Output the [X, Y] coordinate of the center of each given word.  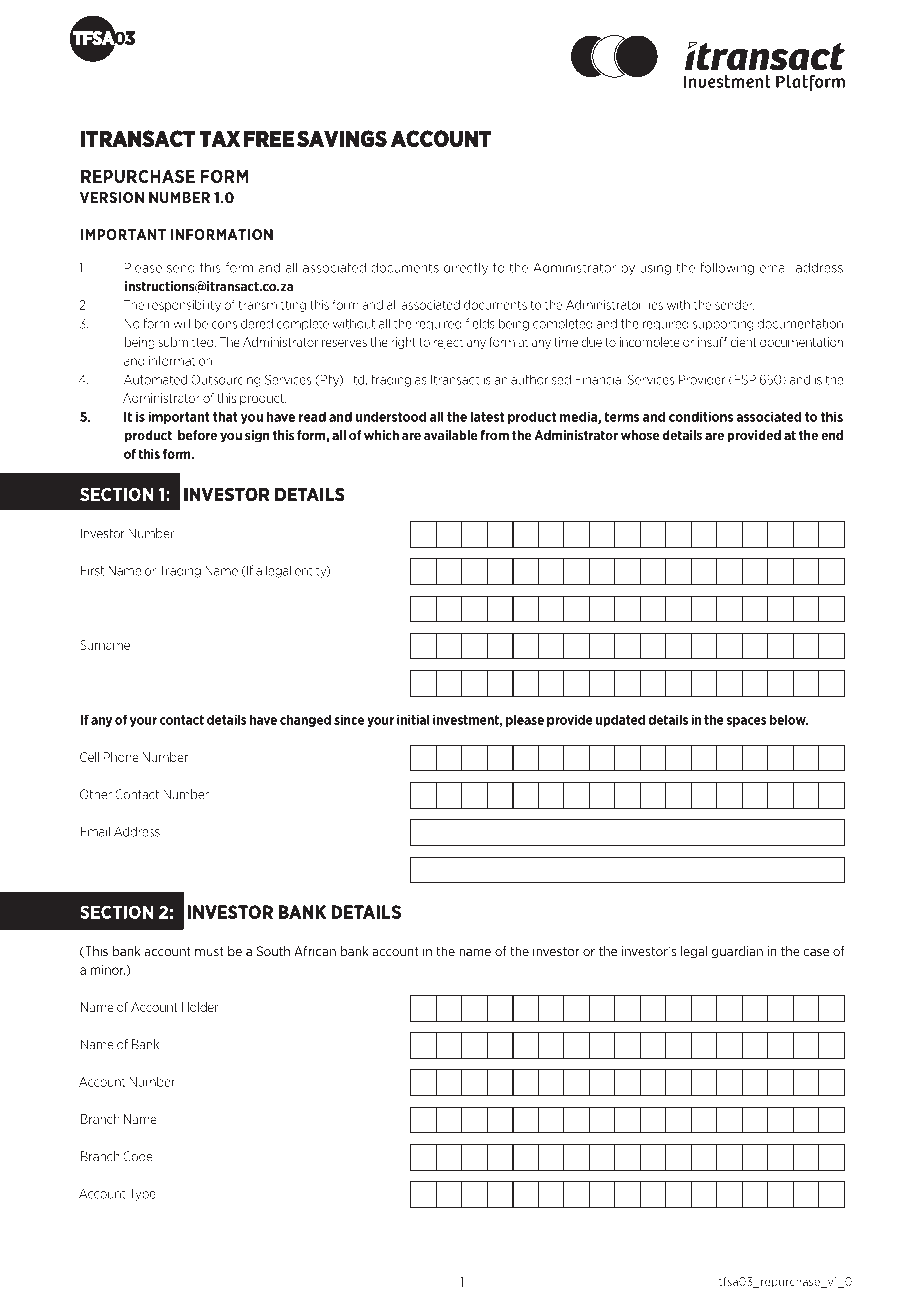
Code [138, 1156]
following [727, 268]
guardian [737, 952]
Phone [121, 757]
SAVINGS [342, 138]
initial [413, 719]
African [315, 951]
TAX [220, 138]
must [209, 952]
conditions [701, 416]
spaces [746, 722]
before [197, 435]
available [451, 435]
